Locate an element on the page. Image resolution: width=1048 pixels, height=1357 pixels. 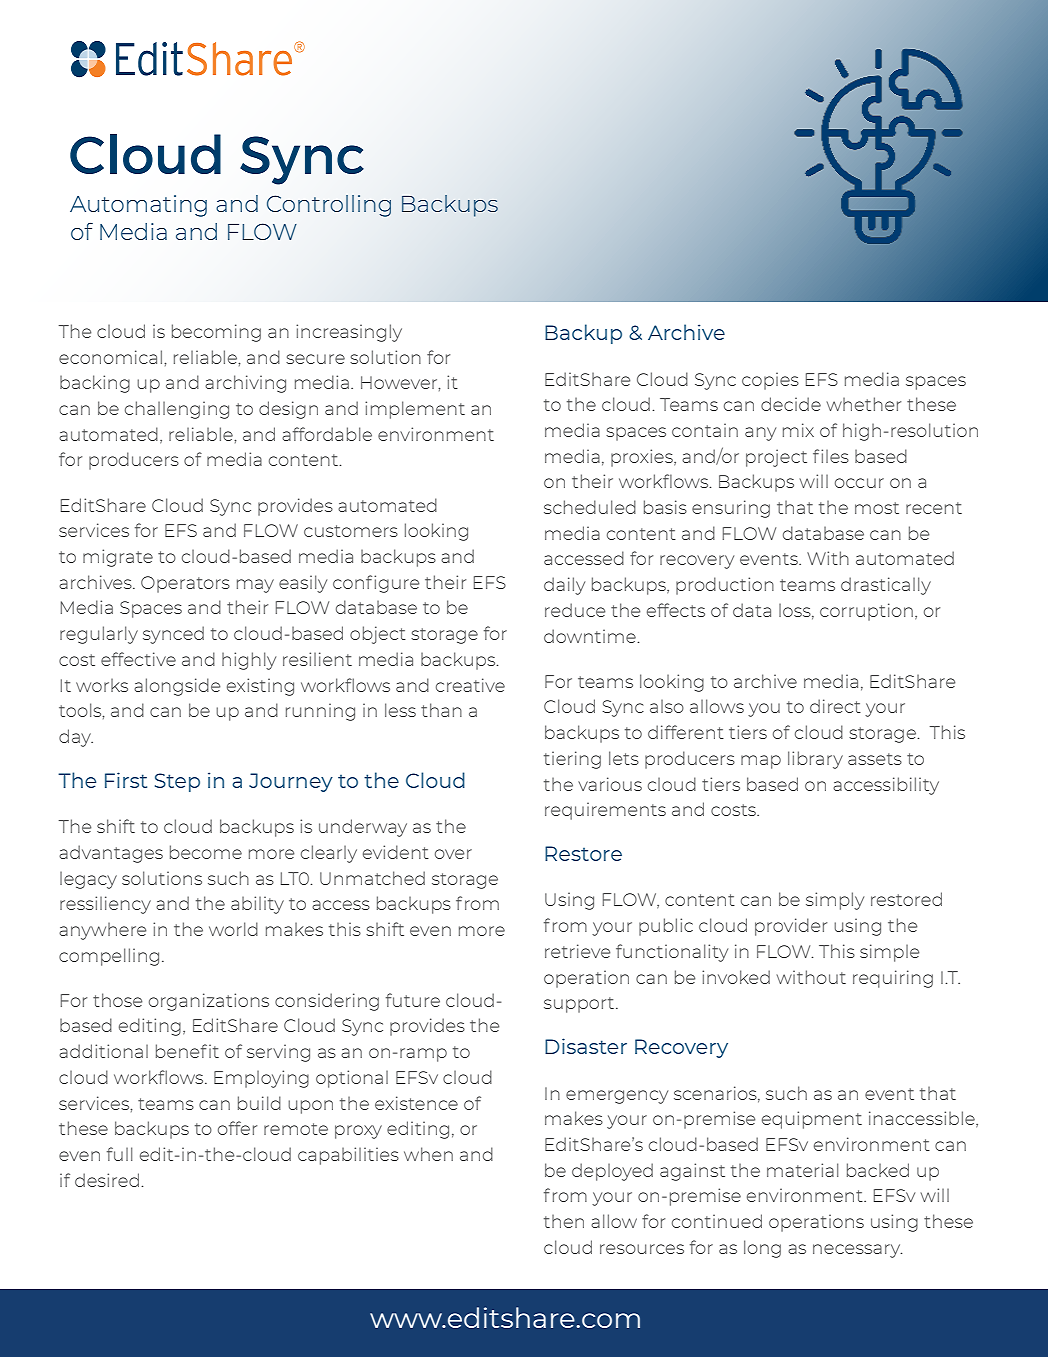
desired is located at coordinates (107, 1180).
